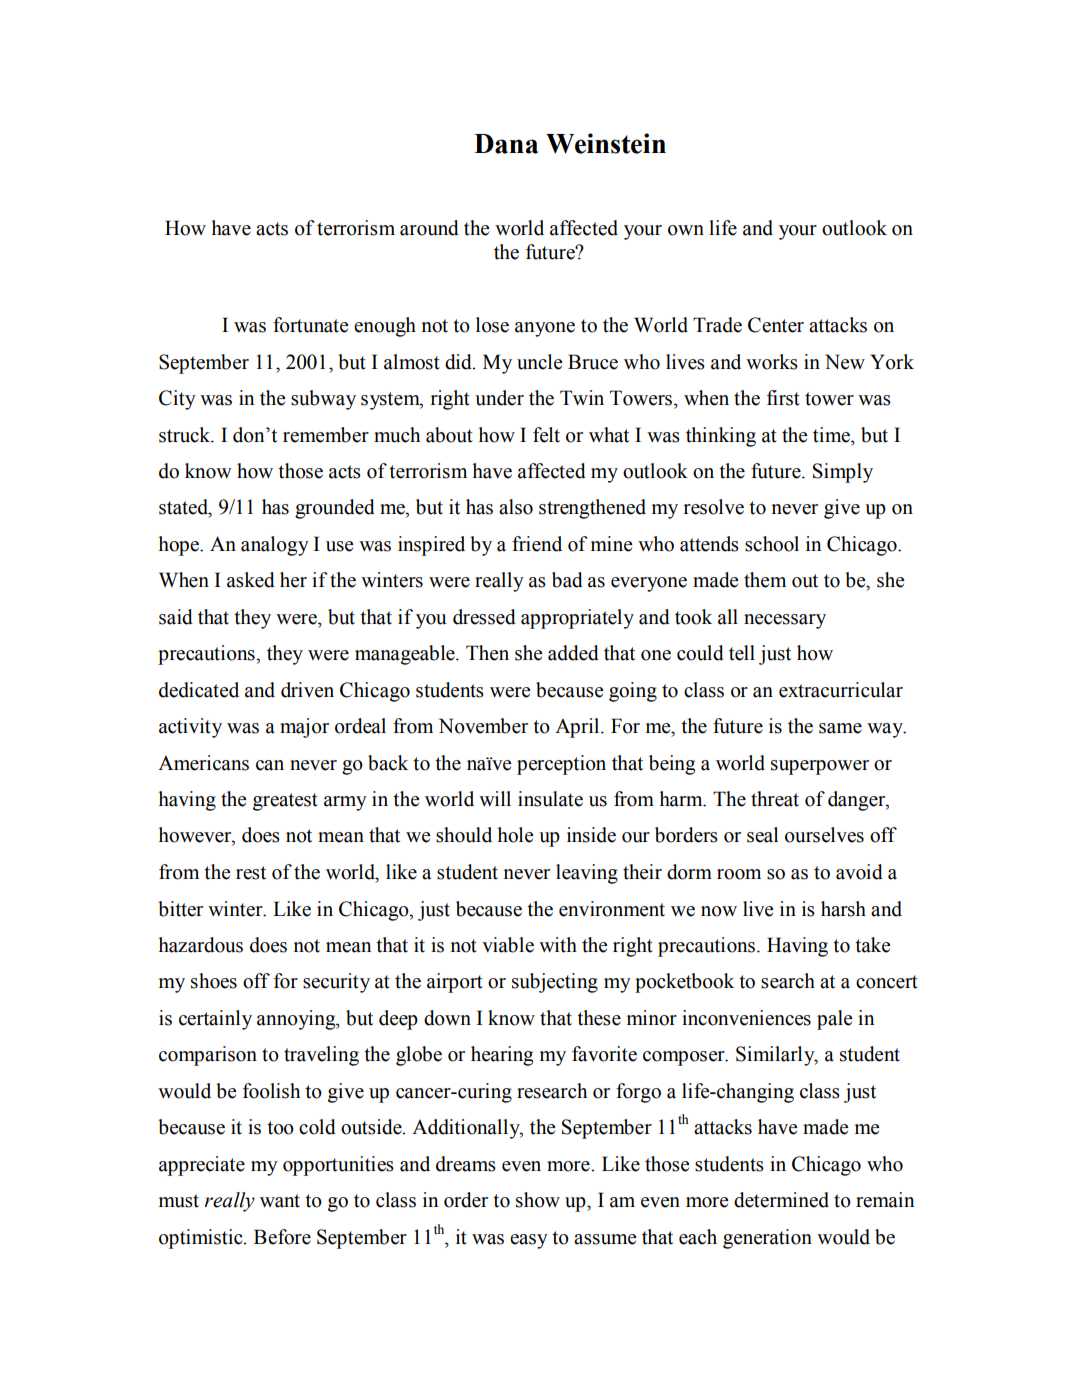  I want to click on driven, so click(307, 690).
